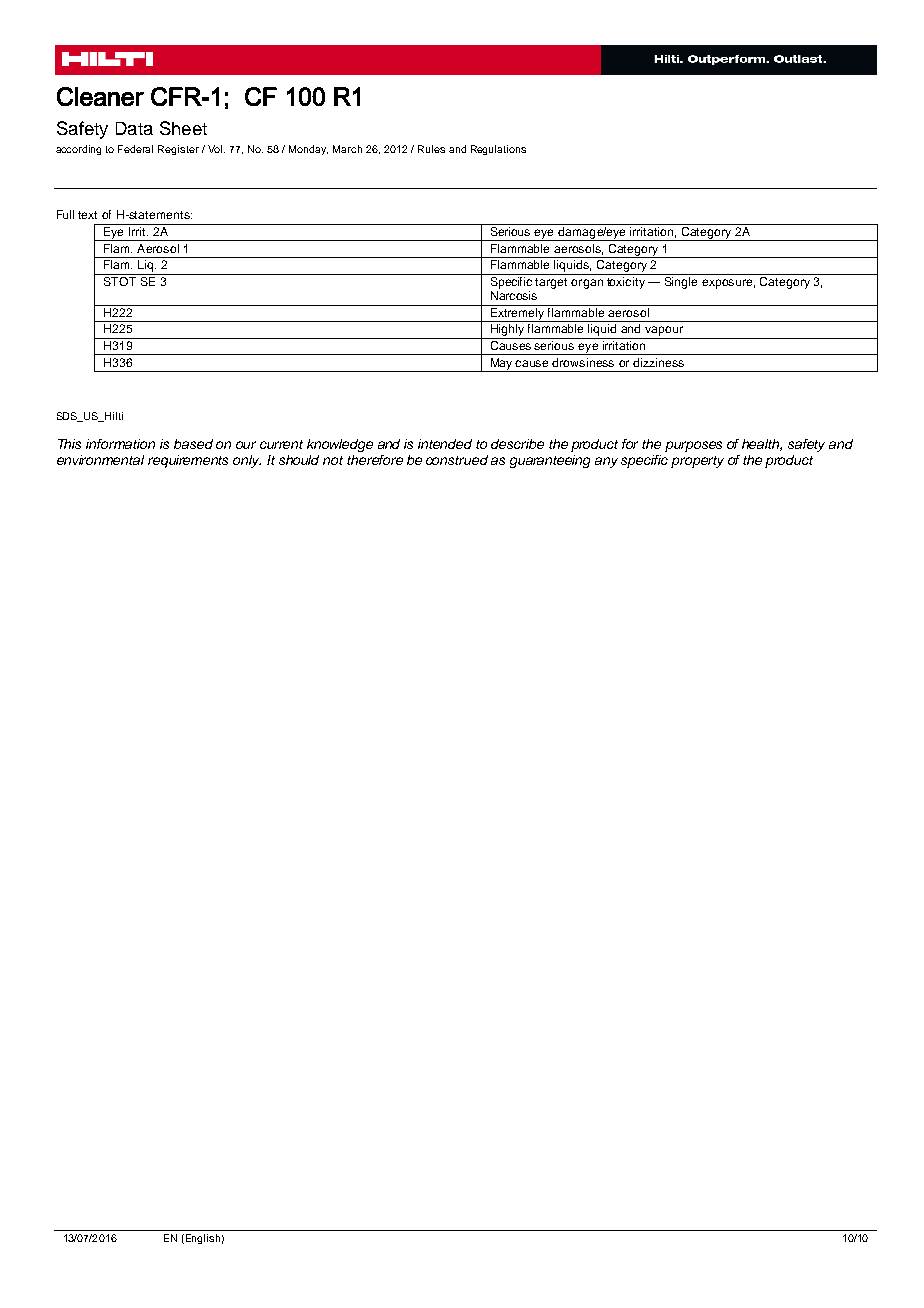  I want to click on guaranteeing, so click(550, 461).
